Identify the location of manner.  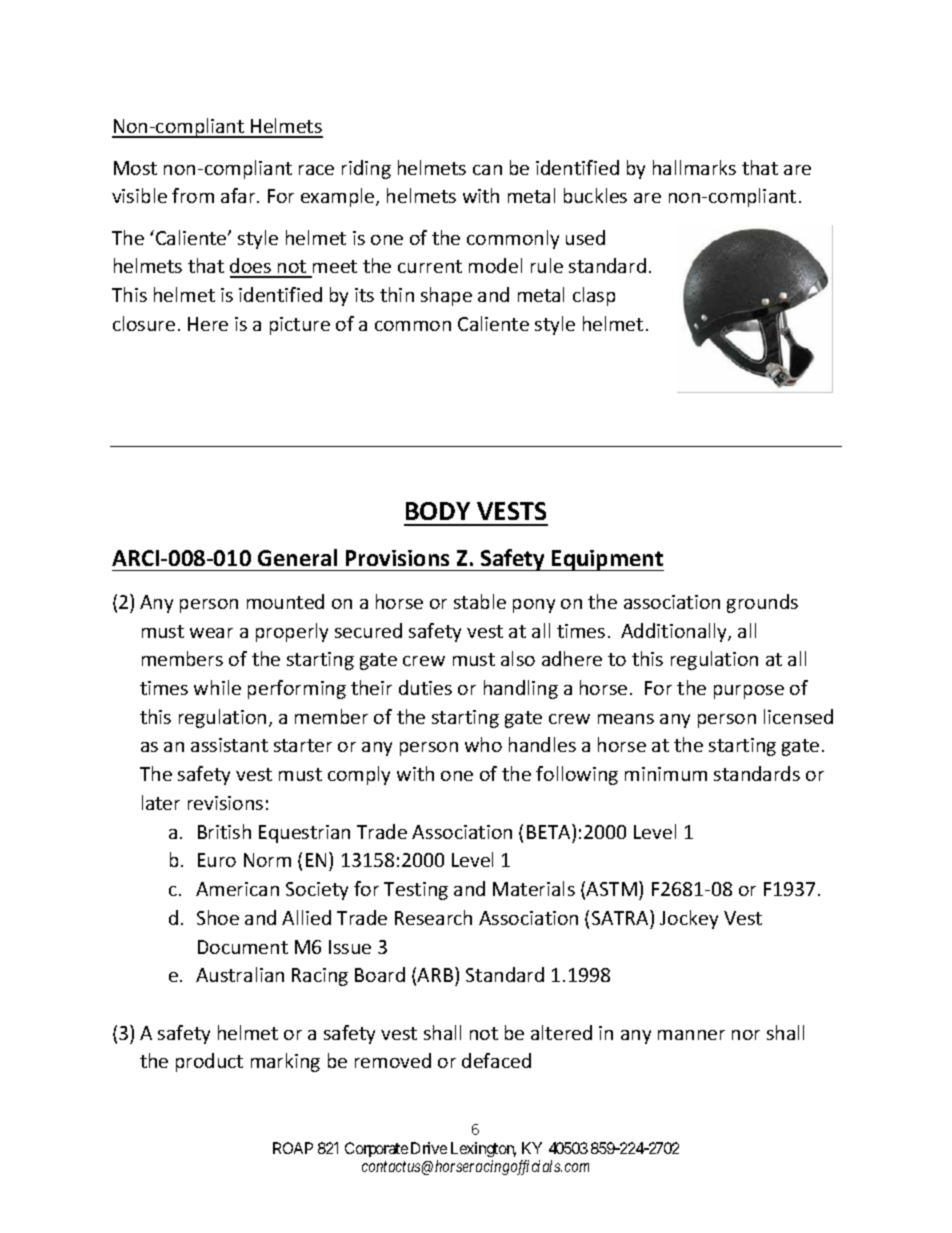
(691, 1035).
